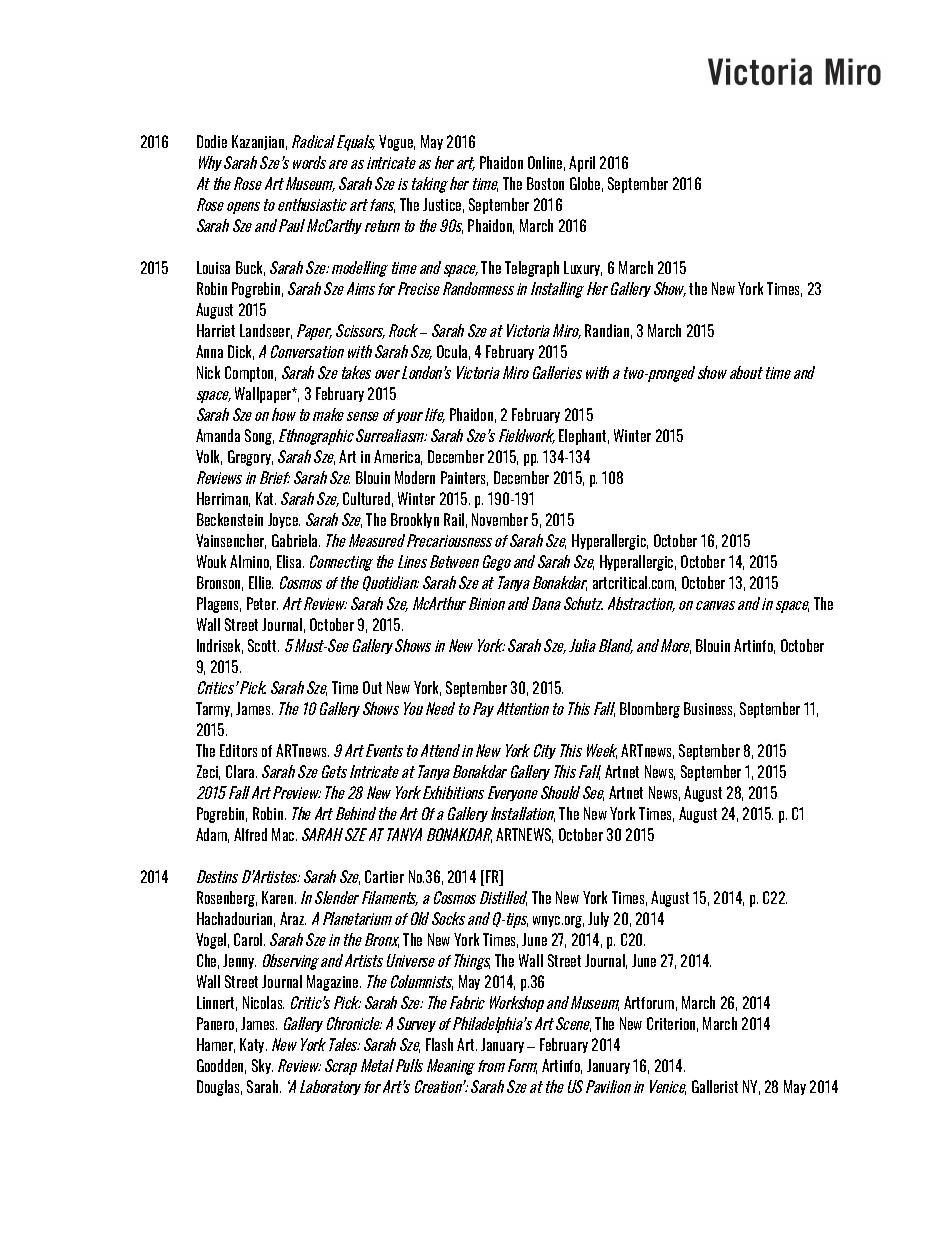 The height and width of the screenshot is (1233, 952). Describe the element at coordinates (250, 268) in the screenshot. I see `Buck` at that location.
